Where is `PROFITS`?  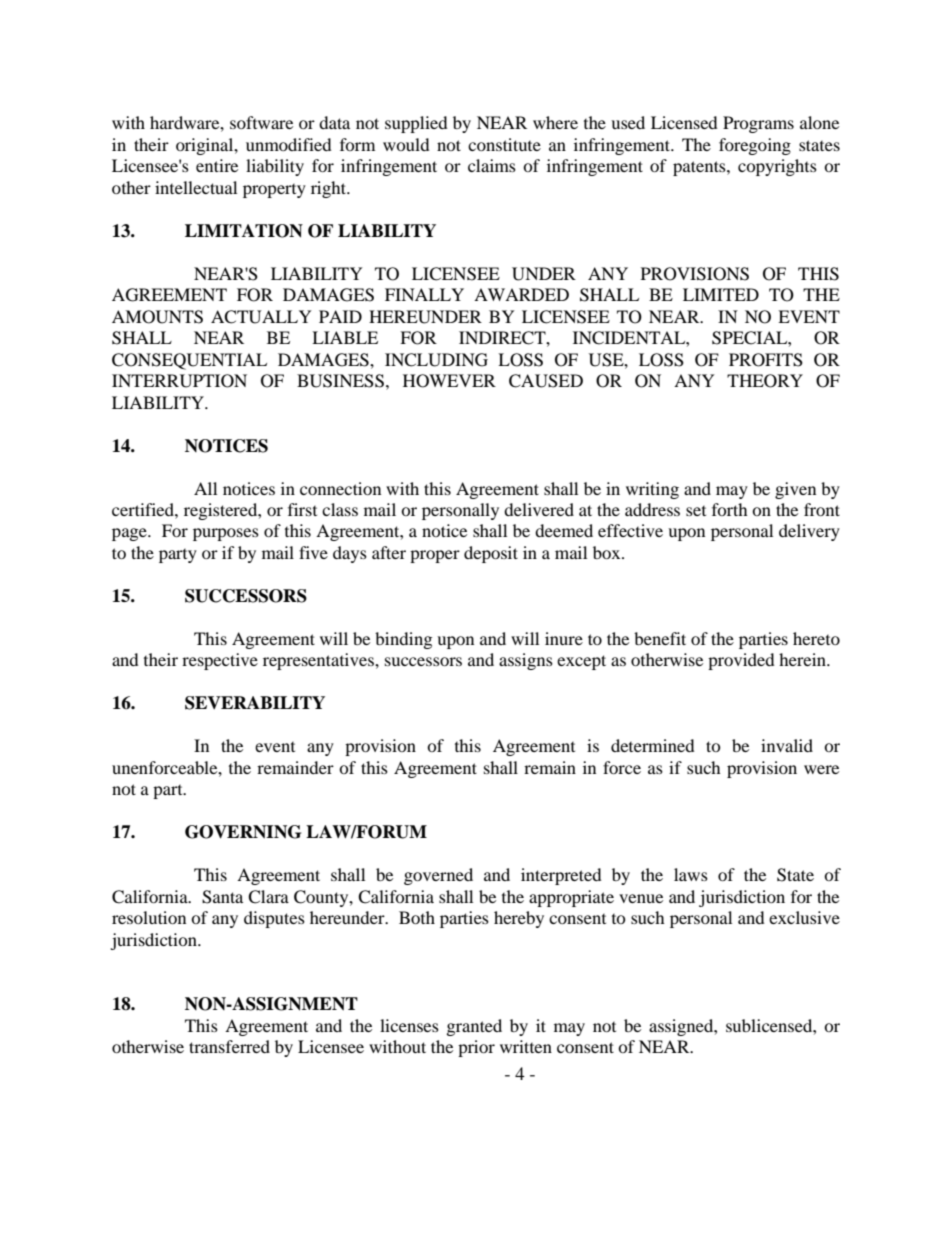
PROFITS is located at coordinates (766, 360).
